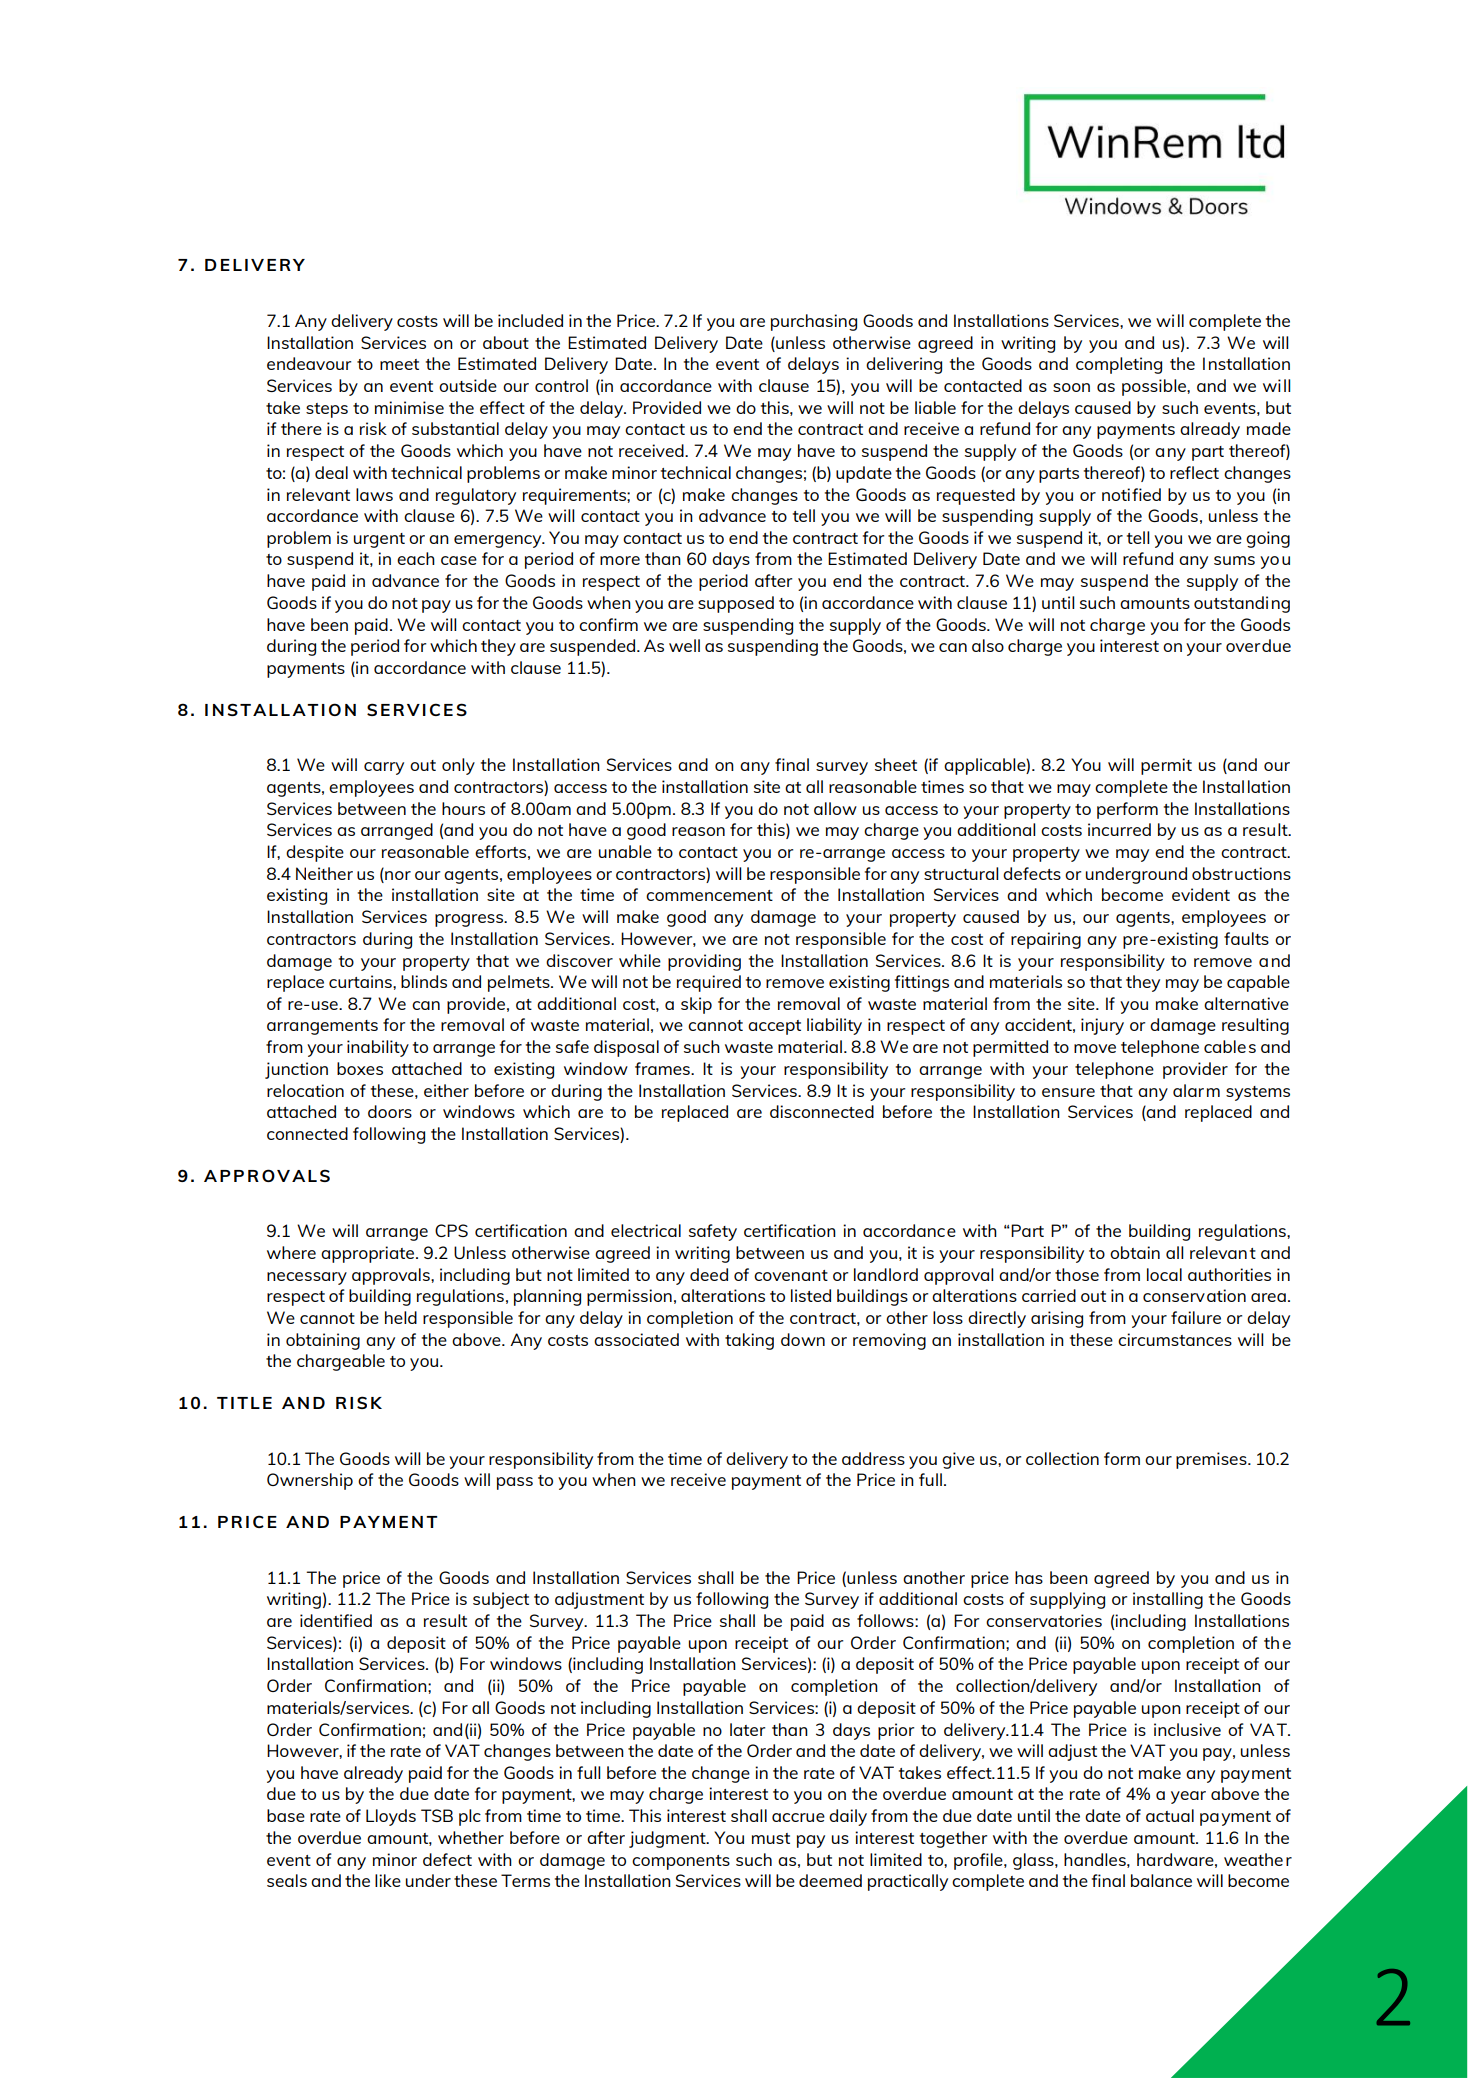  Describe the element at coordinates (1155, 387) in the image. I see `possible` at that location.
